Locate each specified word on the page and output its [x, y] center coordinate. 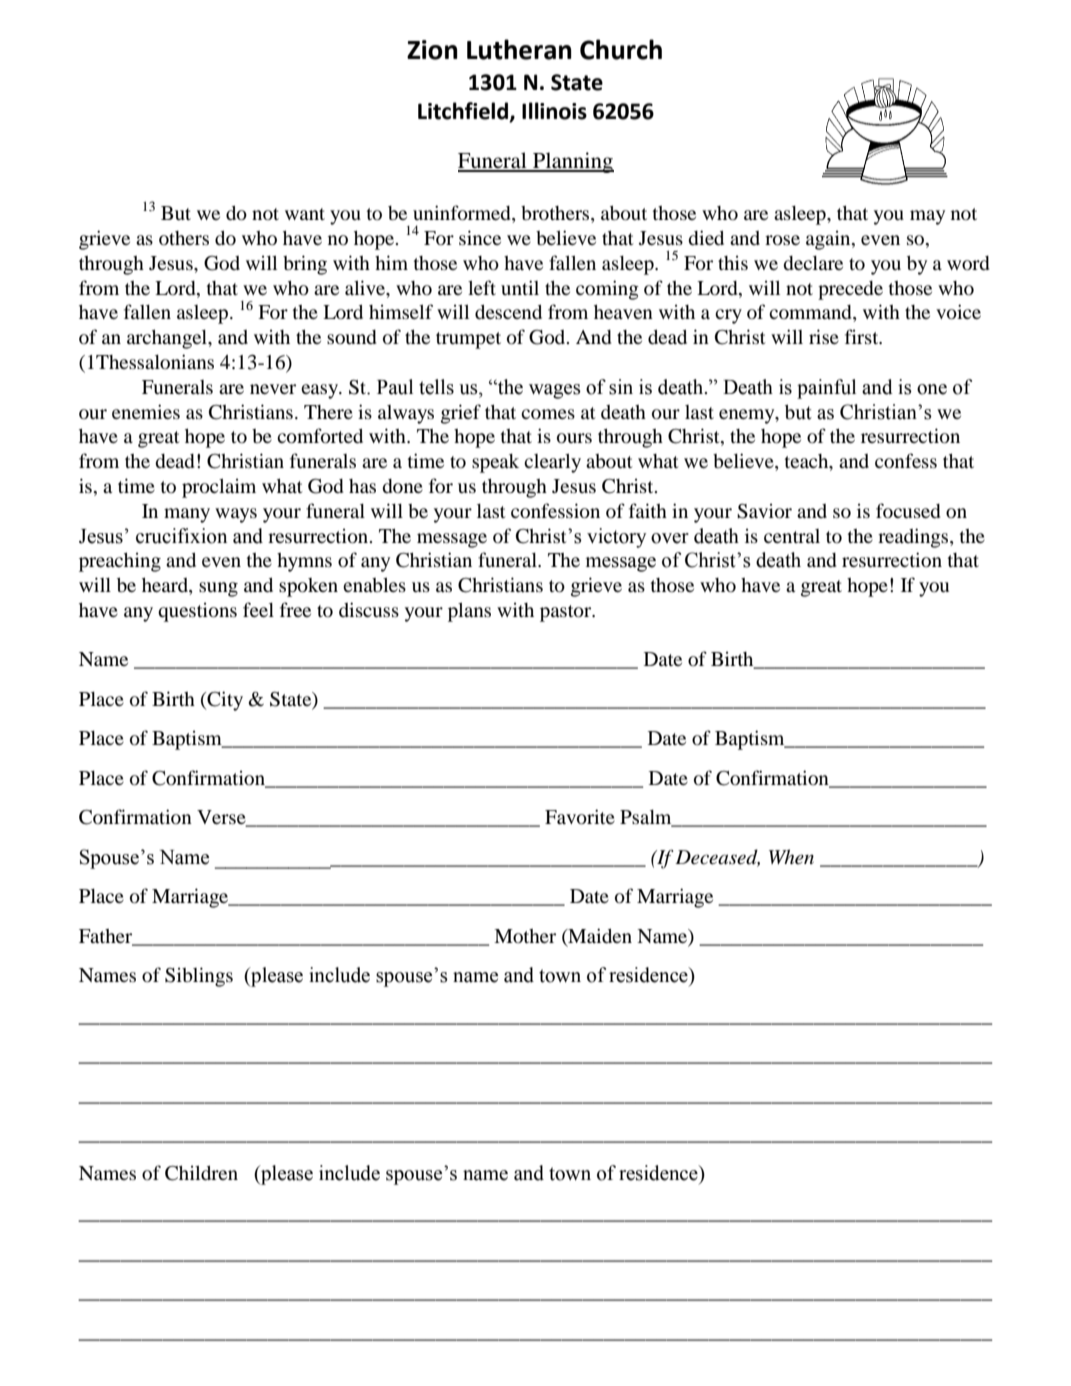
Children [201, 1173]
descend [508, 311]
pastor [567, 613]
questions [197, 612]
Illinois [554, 111]
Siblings [199, 977]
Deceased [717, 858]
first [863, 336]
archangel [168, 339]
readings [914, 538]
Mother [525, 936]
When [791, 856]
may [927, 217]
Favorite [580, 817]
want [305, 214]
